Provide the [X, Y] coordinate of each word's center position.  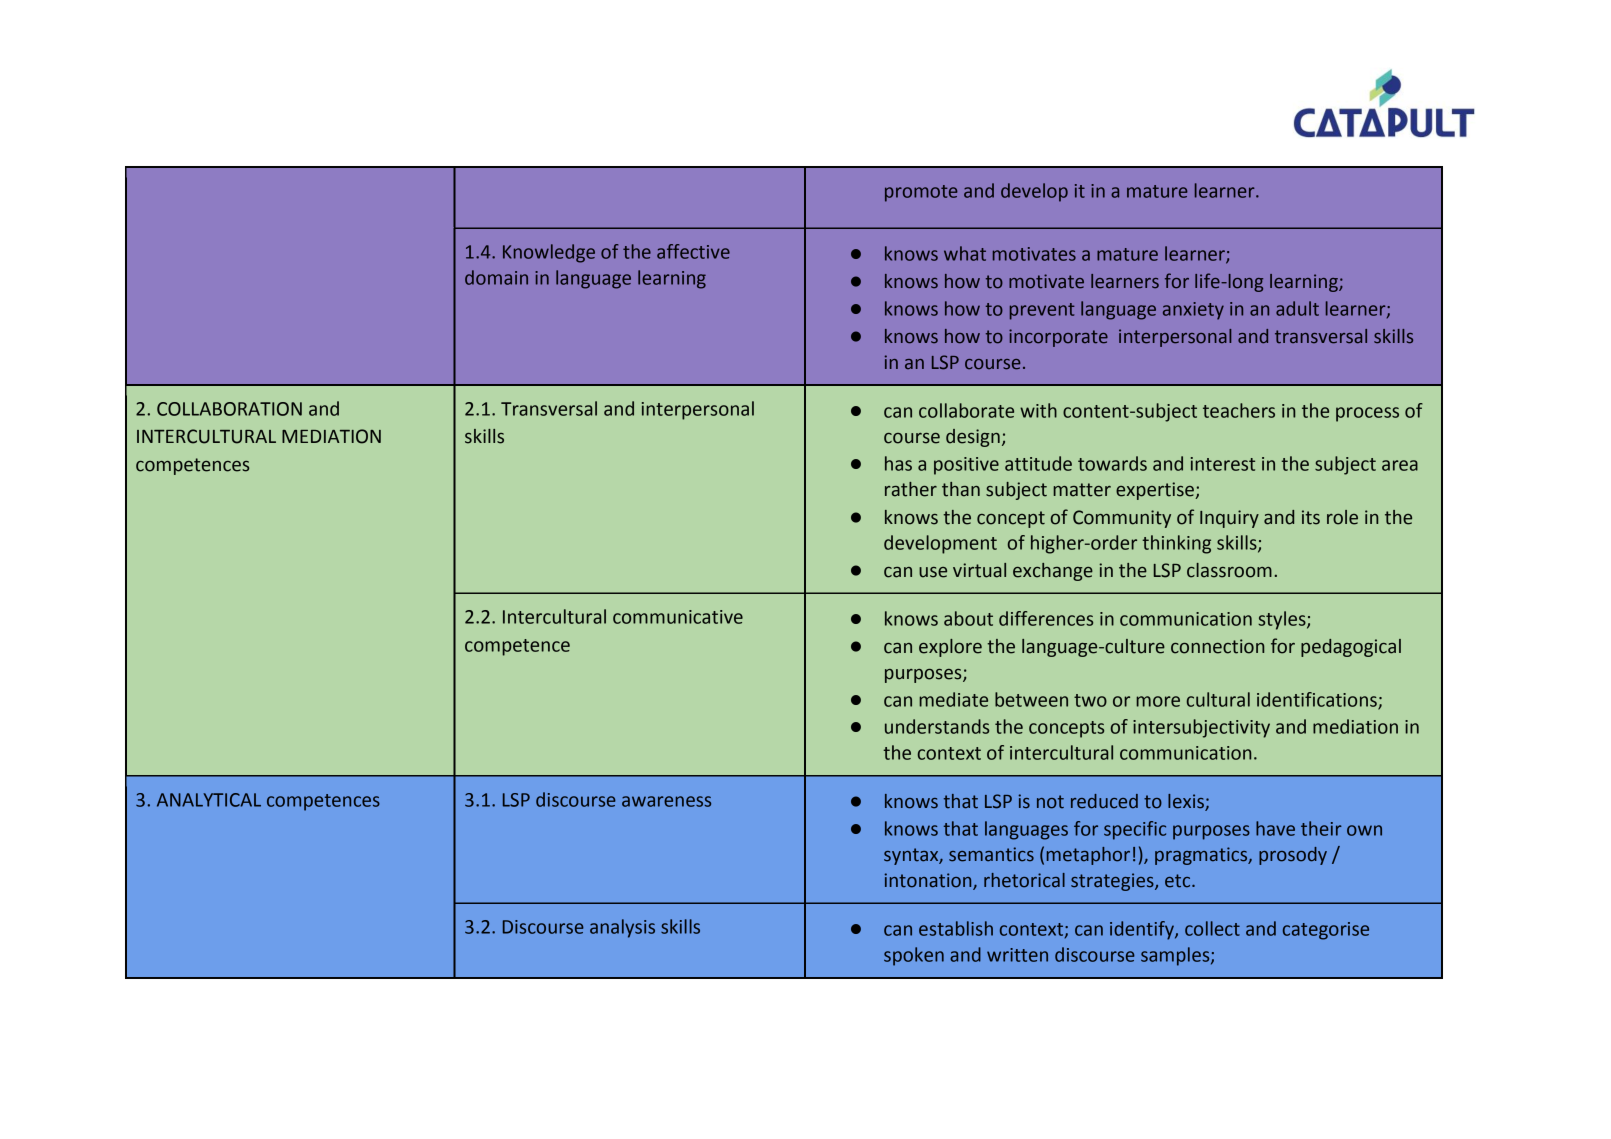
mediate [953, 699]
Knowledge [549, 253]
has [898, 463]
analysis [622, 928]
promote [921, 193]
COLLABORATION [229, 409]
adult [1297, 308]
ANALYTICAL [209, 800]
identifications [1318, 700]
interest [1223, 464]
